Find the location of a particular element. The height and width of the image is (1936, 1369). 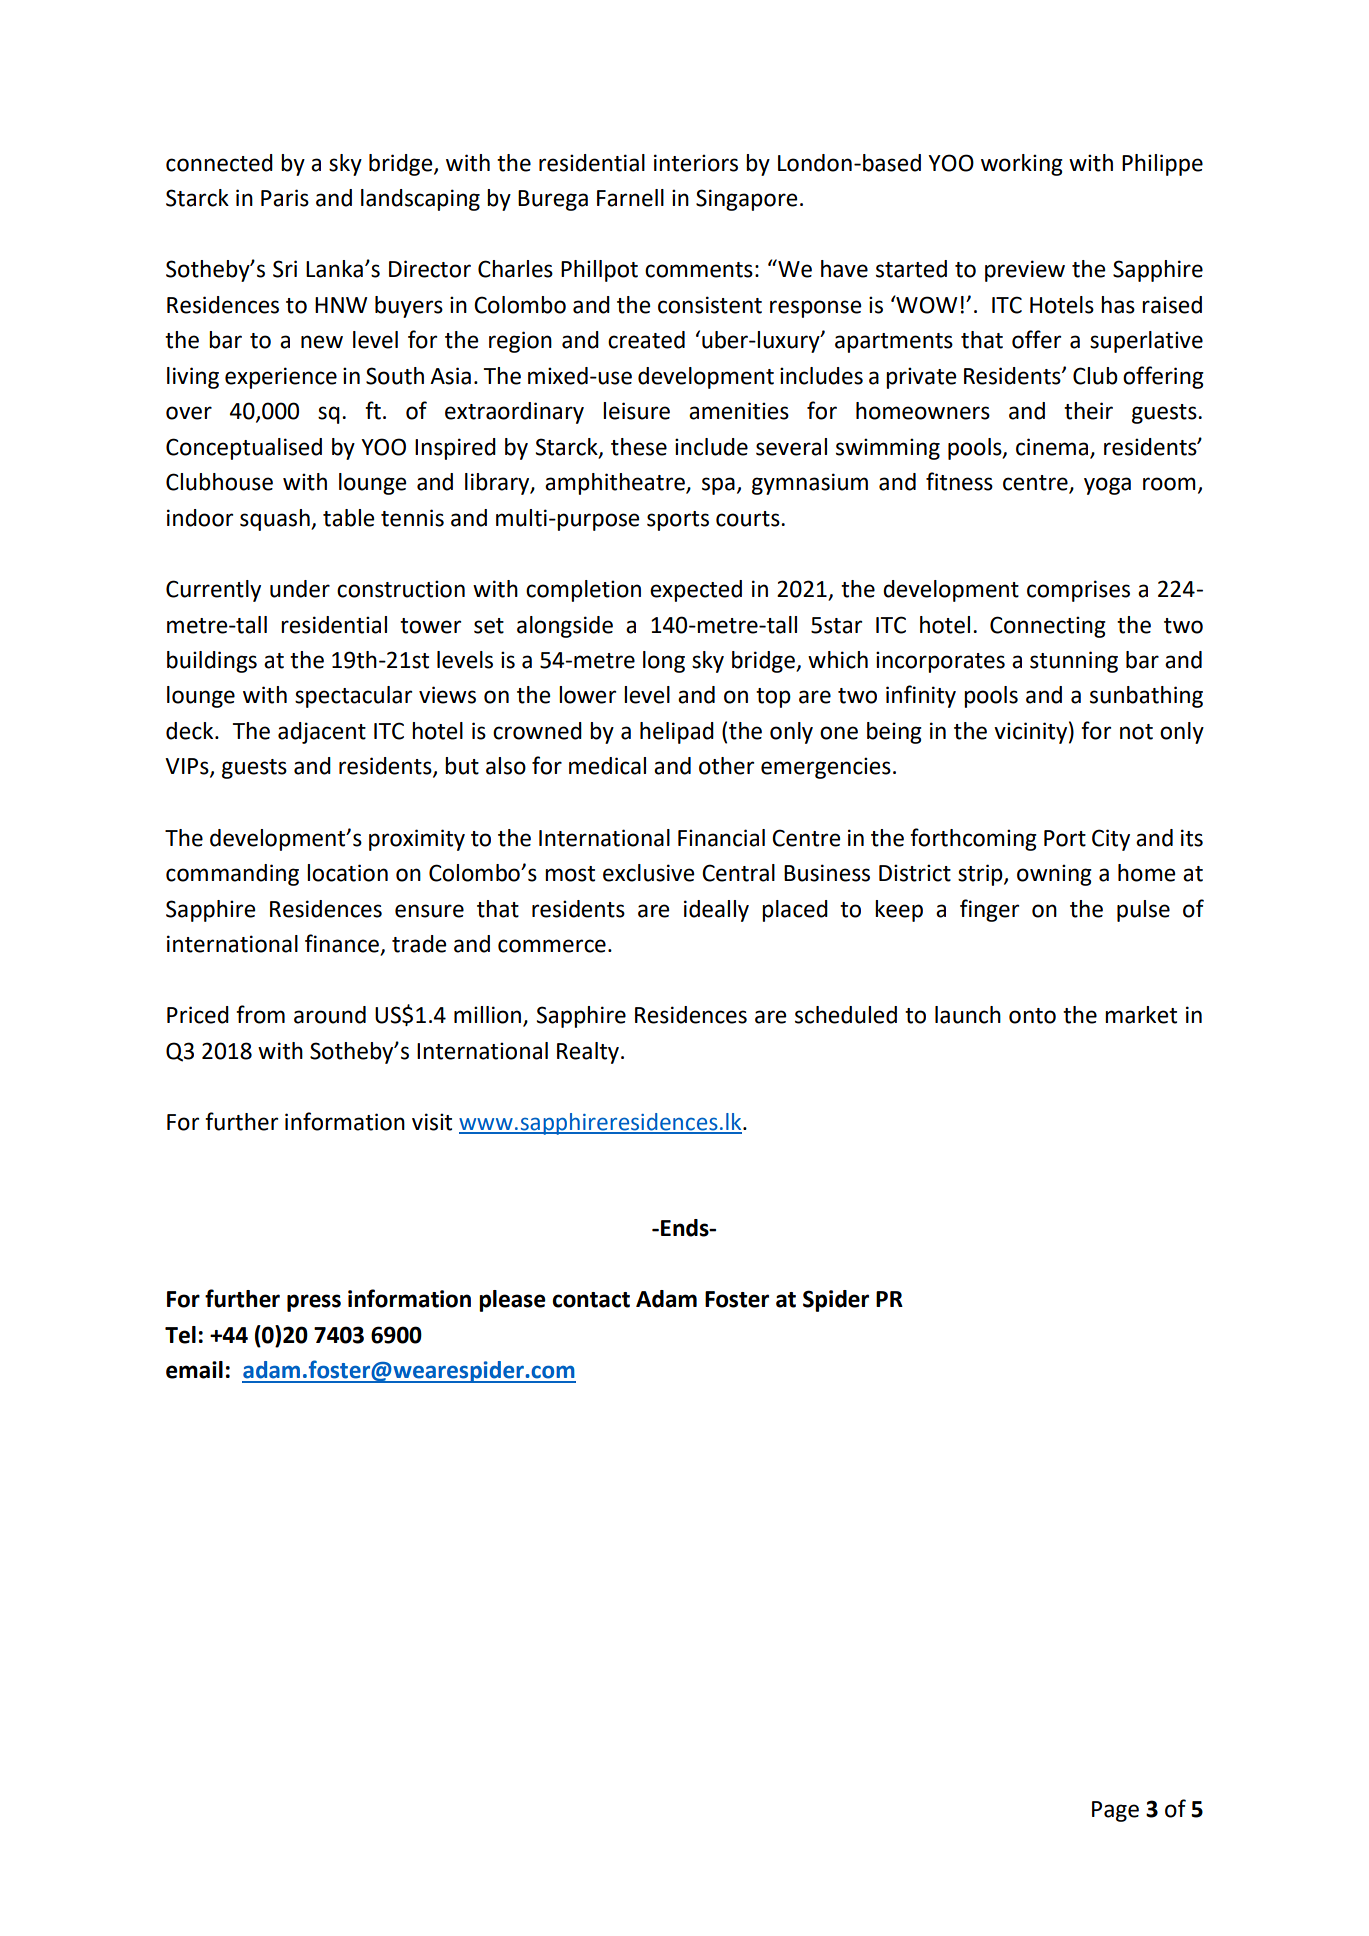

email is located at coordinates (194, 1370).
